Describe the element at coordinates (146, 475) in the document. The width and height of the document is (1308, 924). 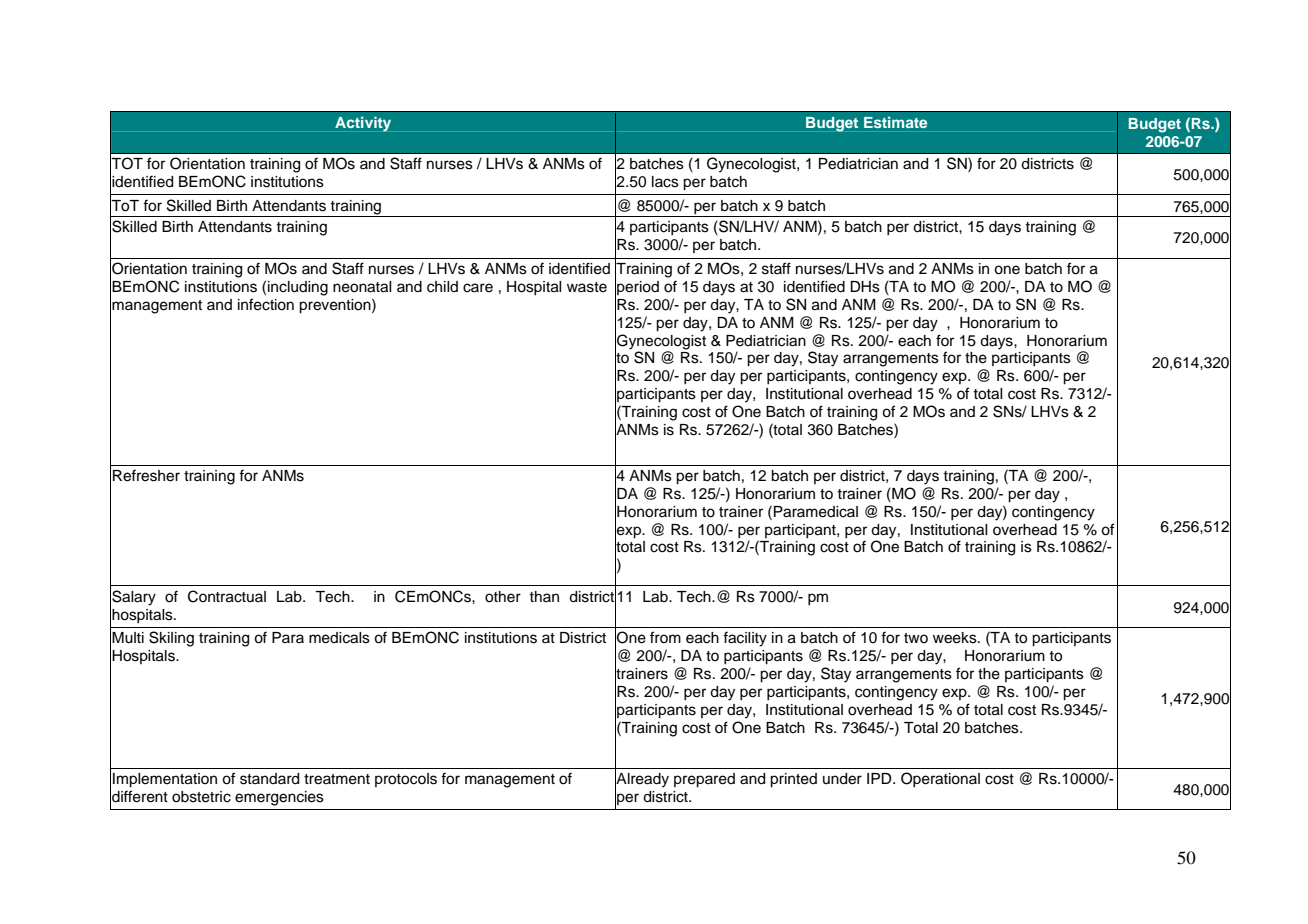
I see `Refresher` at that location.
